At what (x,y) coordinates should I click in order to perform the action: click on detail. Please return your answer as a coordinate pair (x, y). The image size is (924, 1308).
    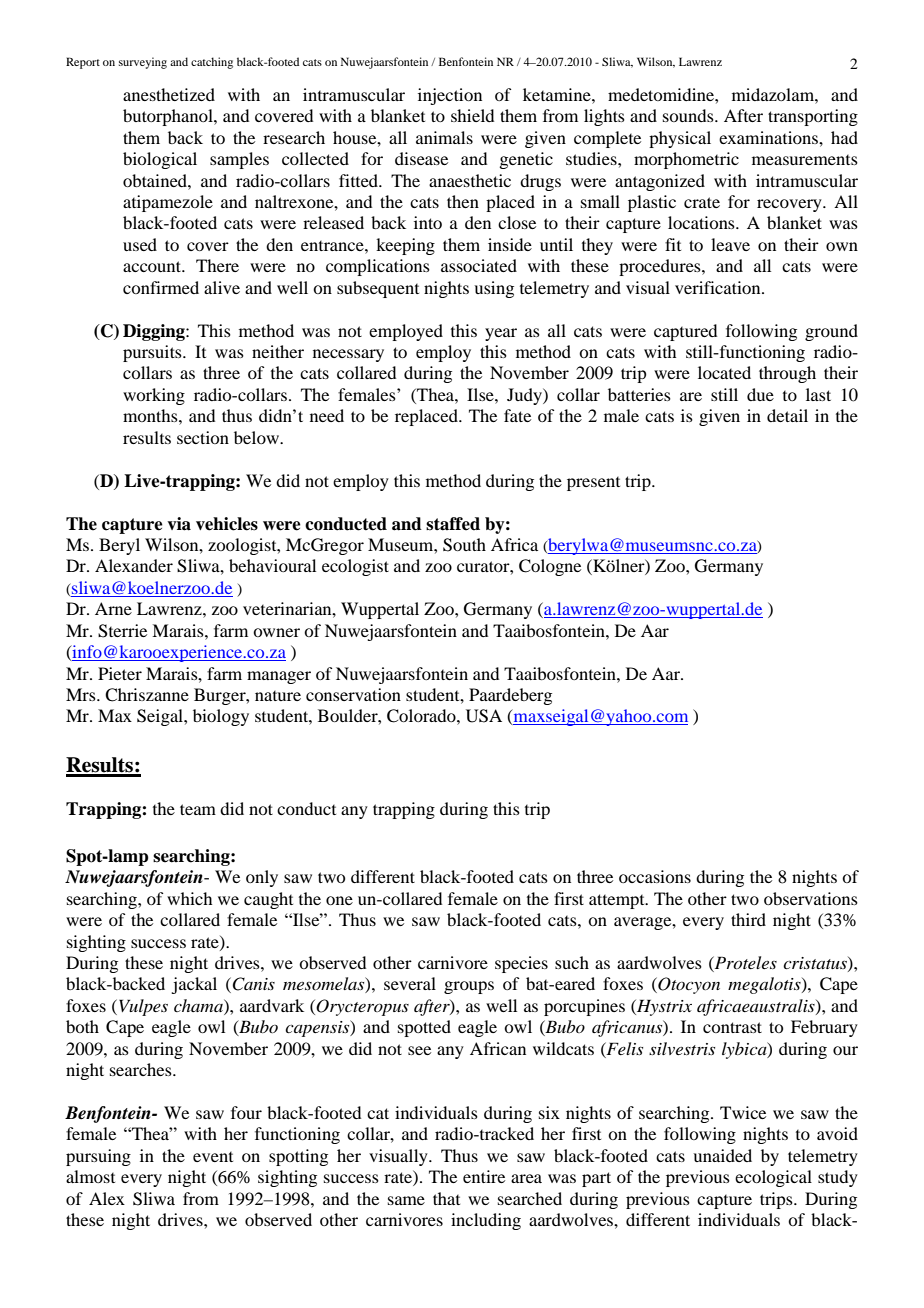
    Looking at the image, I should click on (787, 415).
